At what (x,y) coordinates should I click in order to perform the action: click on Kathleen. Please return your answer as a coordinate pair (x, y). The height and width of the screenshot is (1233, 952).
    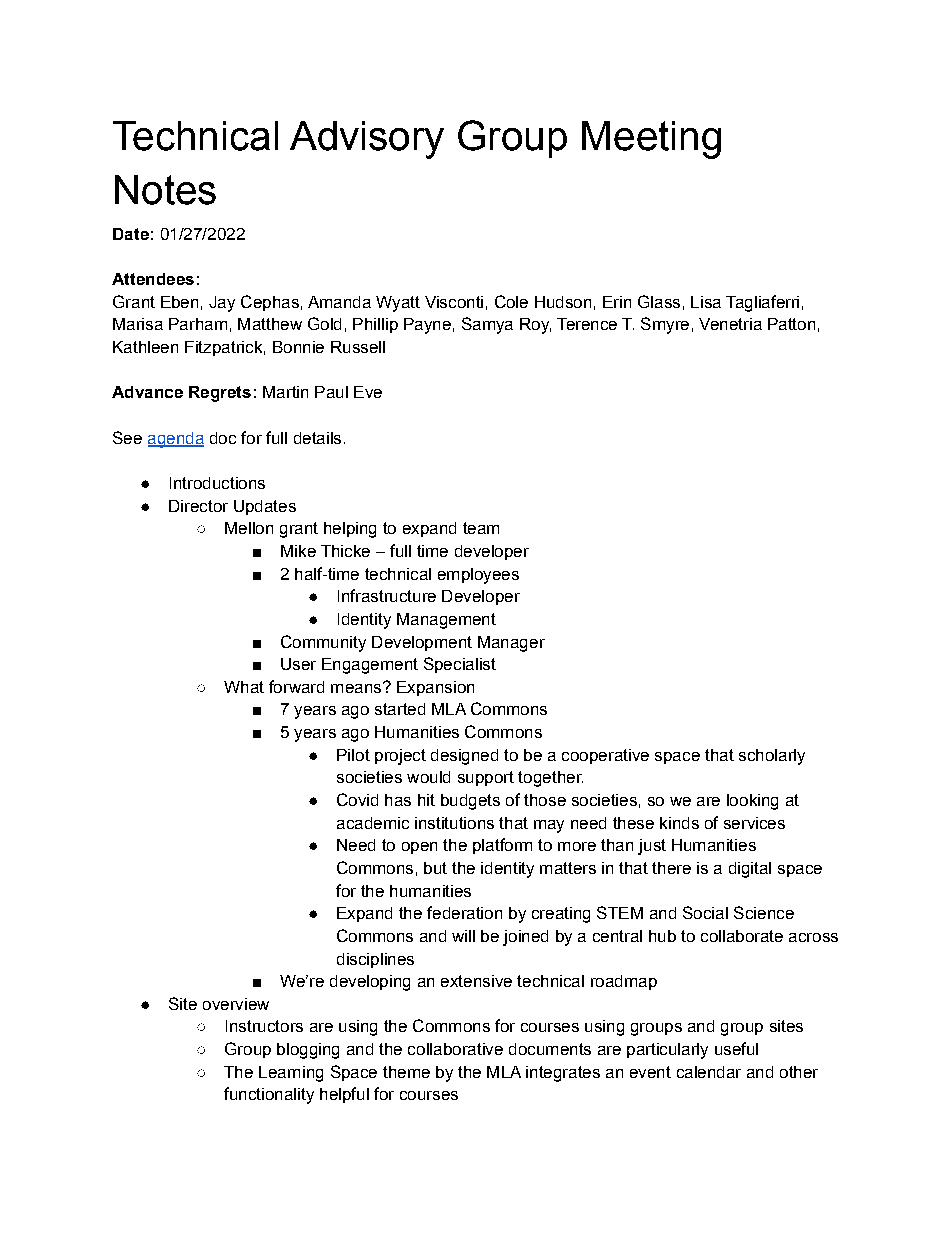
    Looking at the image, I should click on (145, 347).
